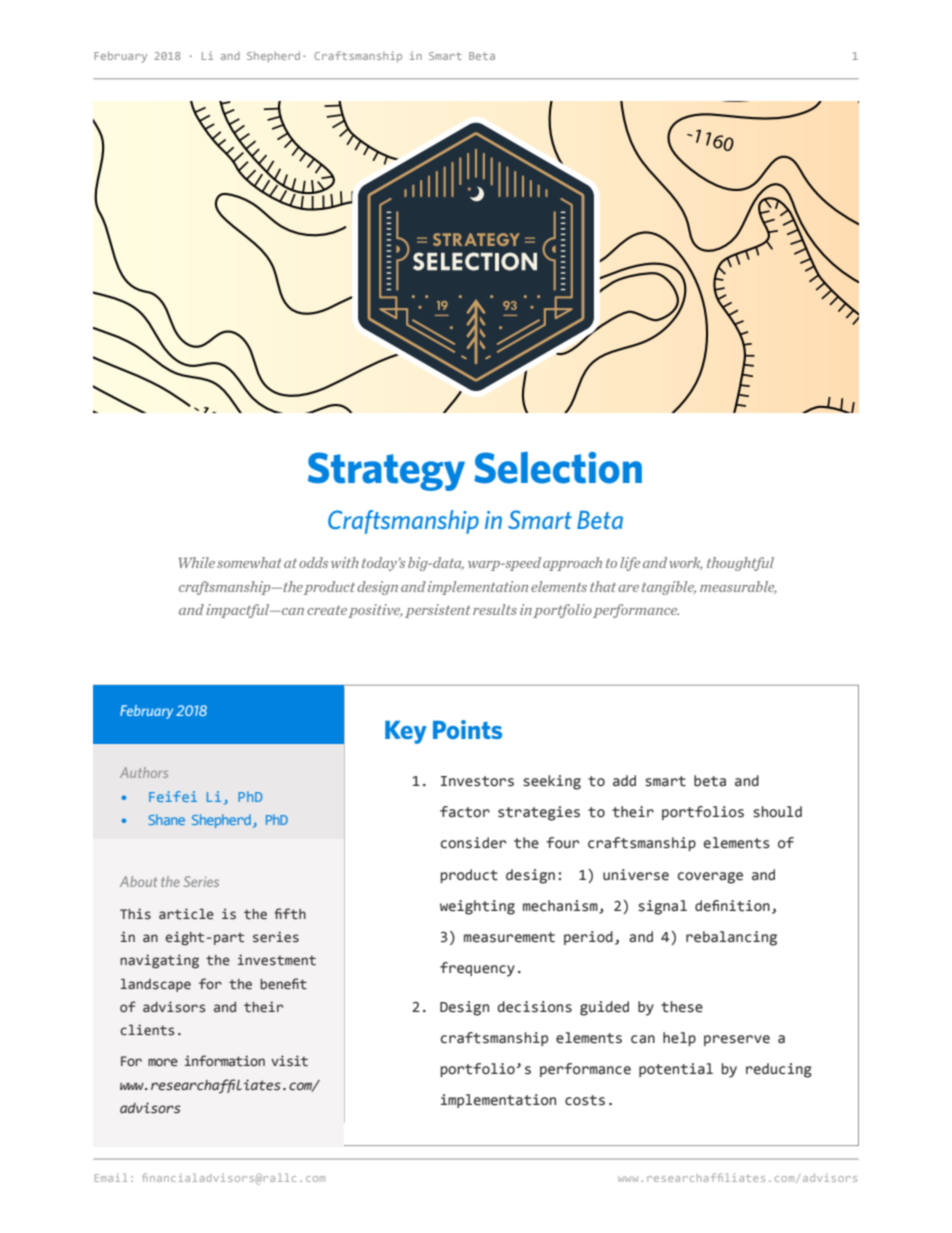 This document has width=952, height=1233. Describe the element at coordinates (111, 1177) in the document. I see `Email` at that location.
